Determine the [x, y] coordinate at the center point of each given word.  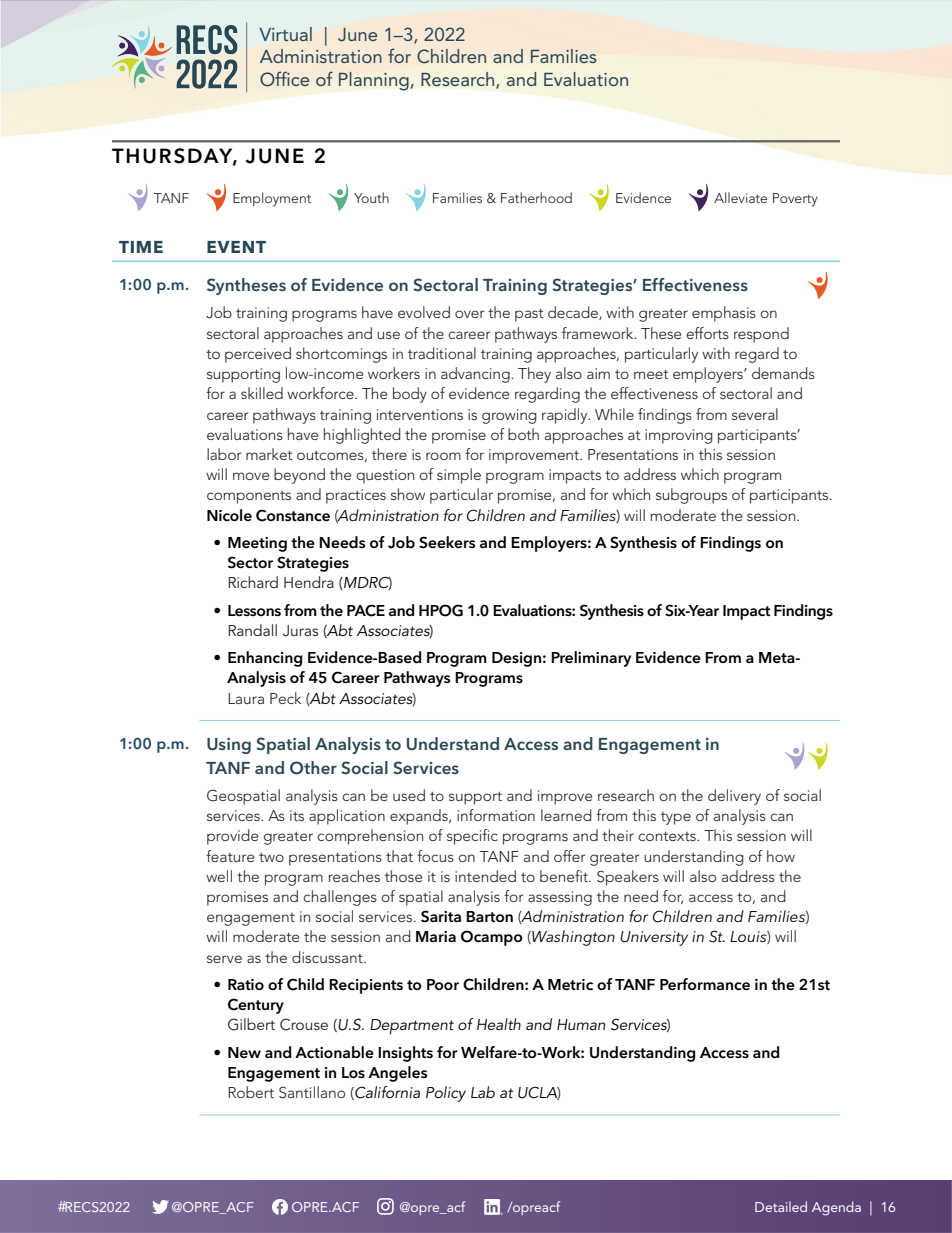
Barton [489, 916]
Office [284, 79]
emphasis [724, 314]
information [496, 815]
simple [459, 476]
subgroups [691, 496]
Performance [705, 984]
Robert [251, 1092]
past [529, 315]
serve [224, 959]
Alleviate [740, 197]
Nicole [229, 515]
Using [229, 746]
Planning [374, 81]
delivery [734, 797]
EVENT [236, 247]
